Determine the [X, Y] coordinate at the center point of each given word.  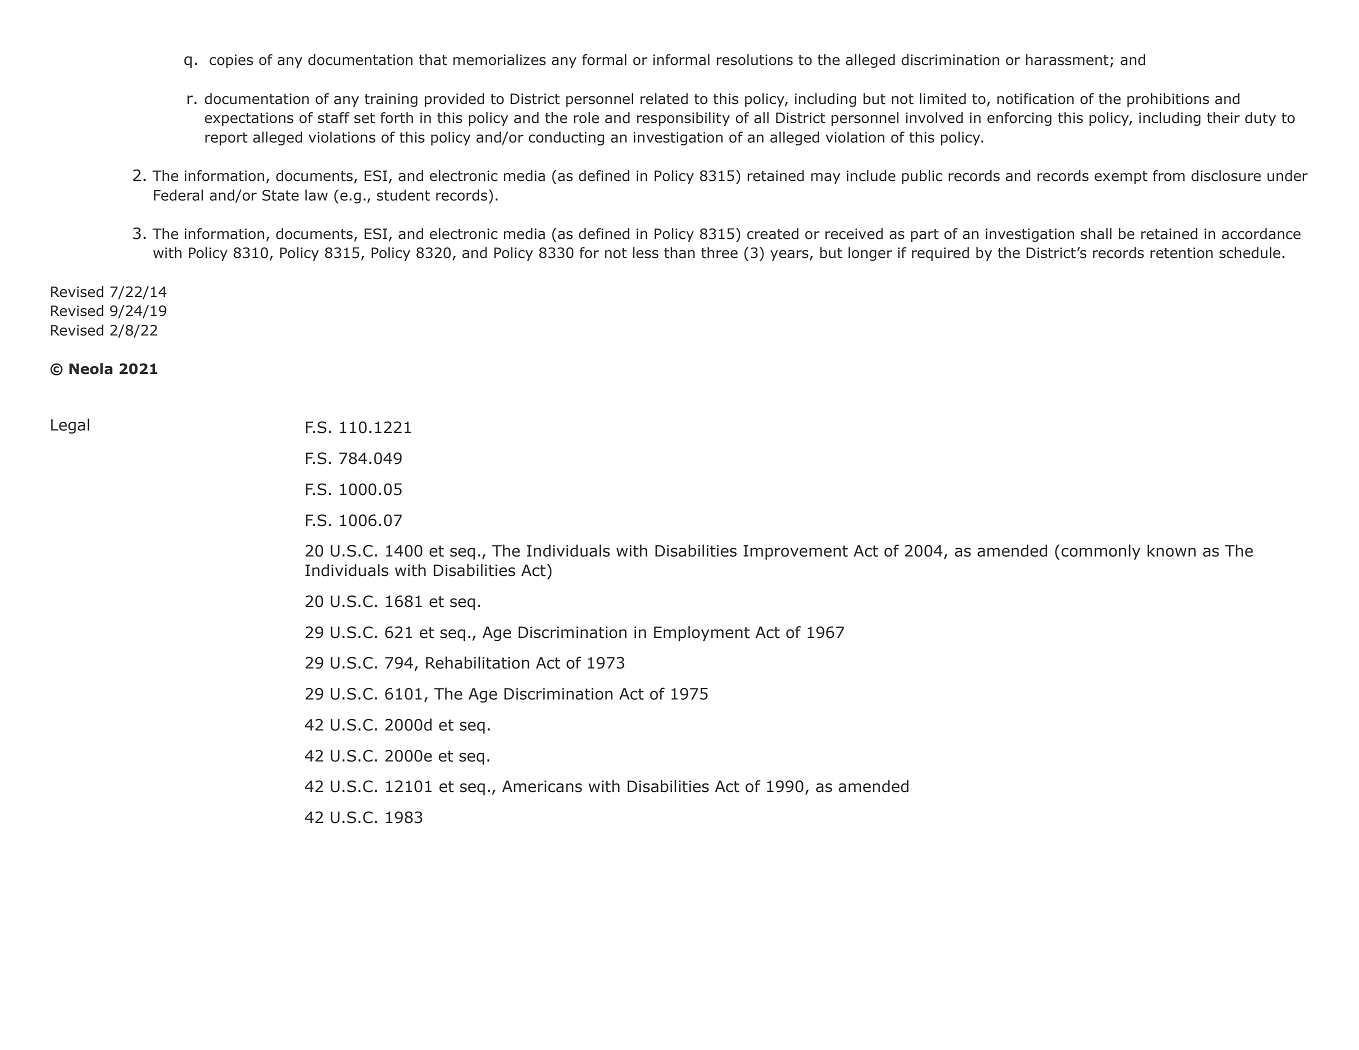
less [646, 252]
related [664, 98]
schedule [1251, 252]
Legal [70, 426]
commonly [1099, 552]
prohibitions [1168, 100]
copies [231, 61]
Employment [702, 633]
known [1171, 550]
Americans [542, 786]
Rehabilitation [477, 662]
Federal [178, 195]
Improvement [795, 552]
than [679, 252]
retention [1181, 252]
